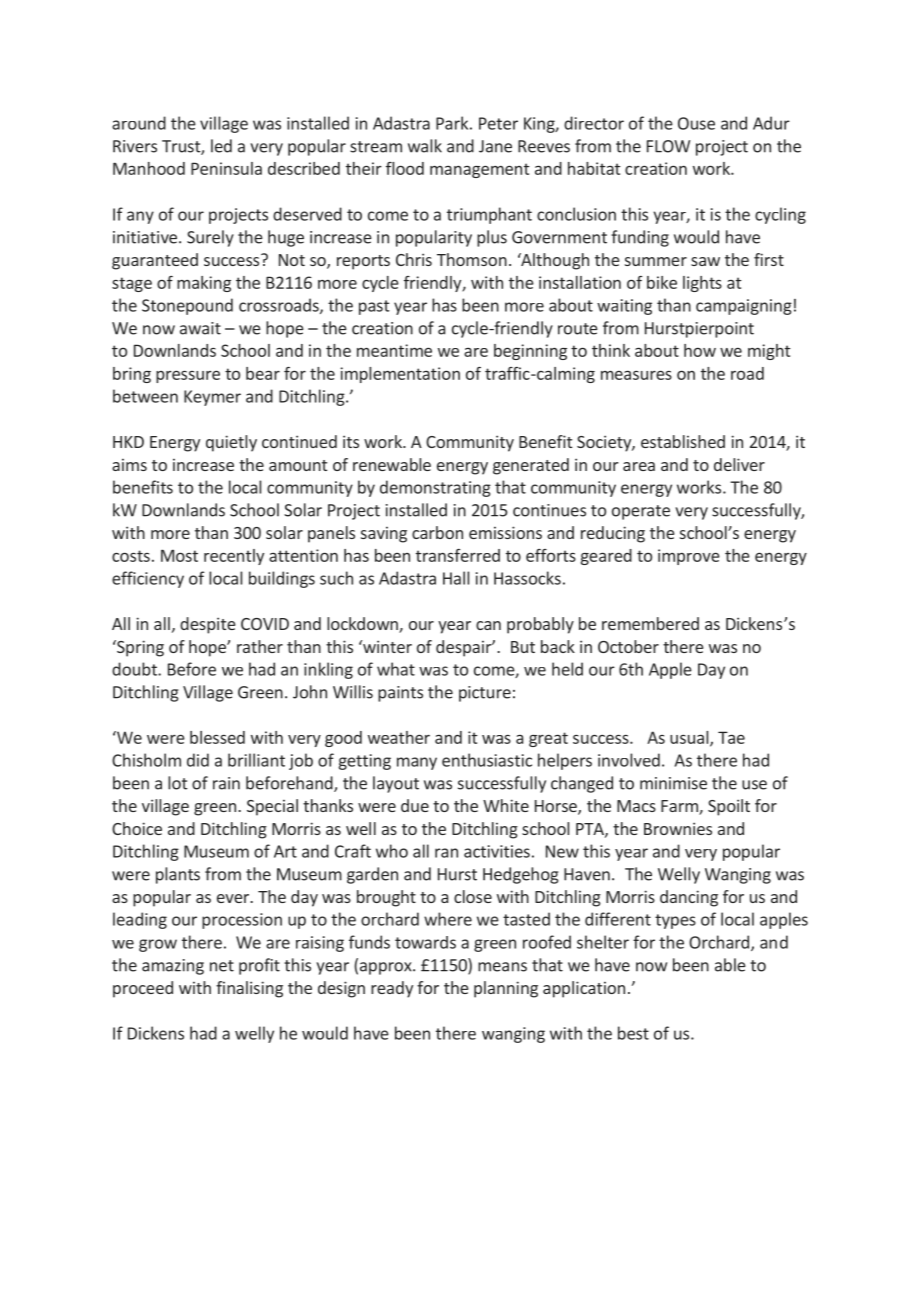 The width and height of the screenshot is (924, 1307). I want to click on demonstrating, so click(435, 488).
